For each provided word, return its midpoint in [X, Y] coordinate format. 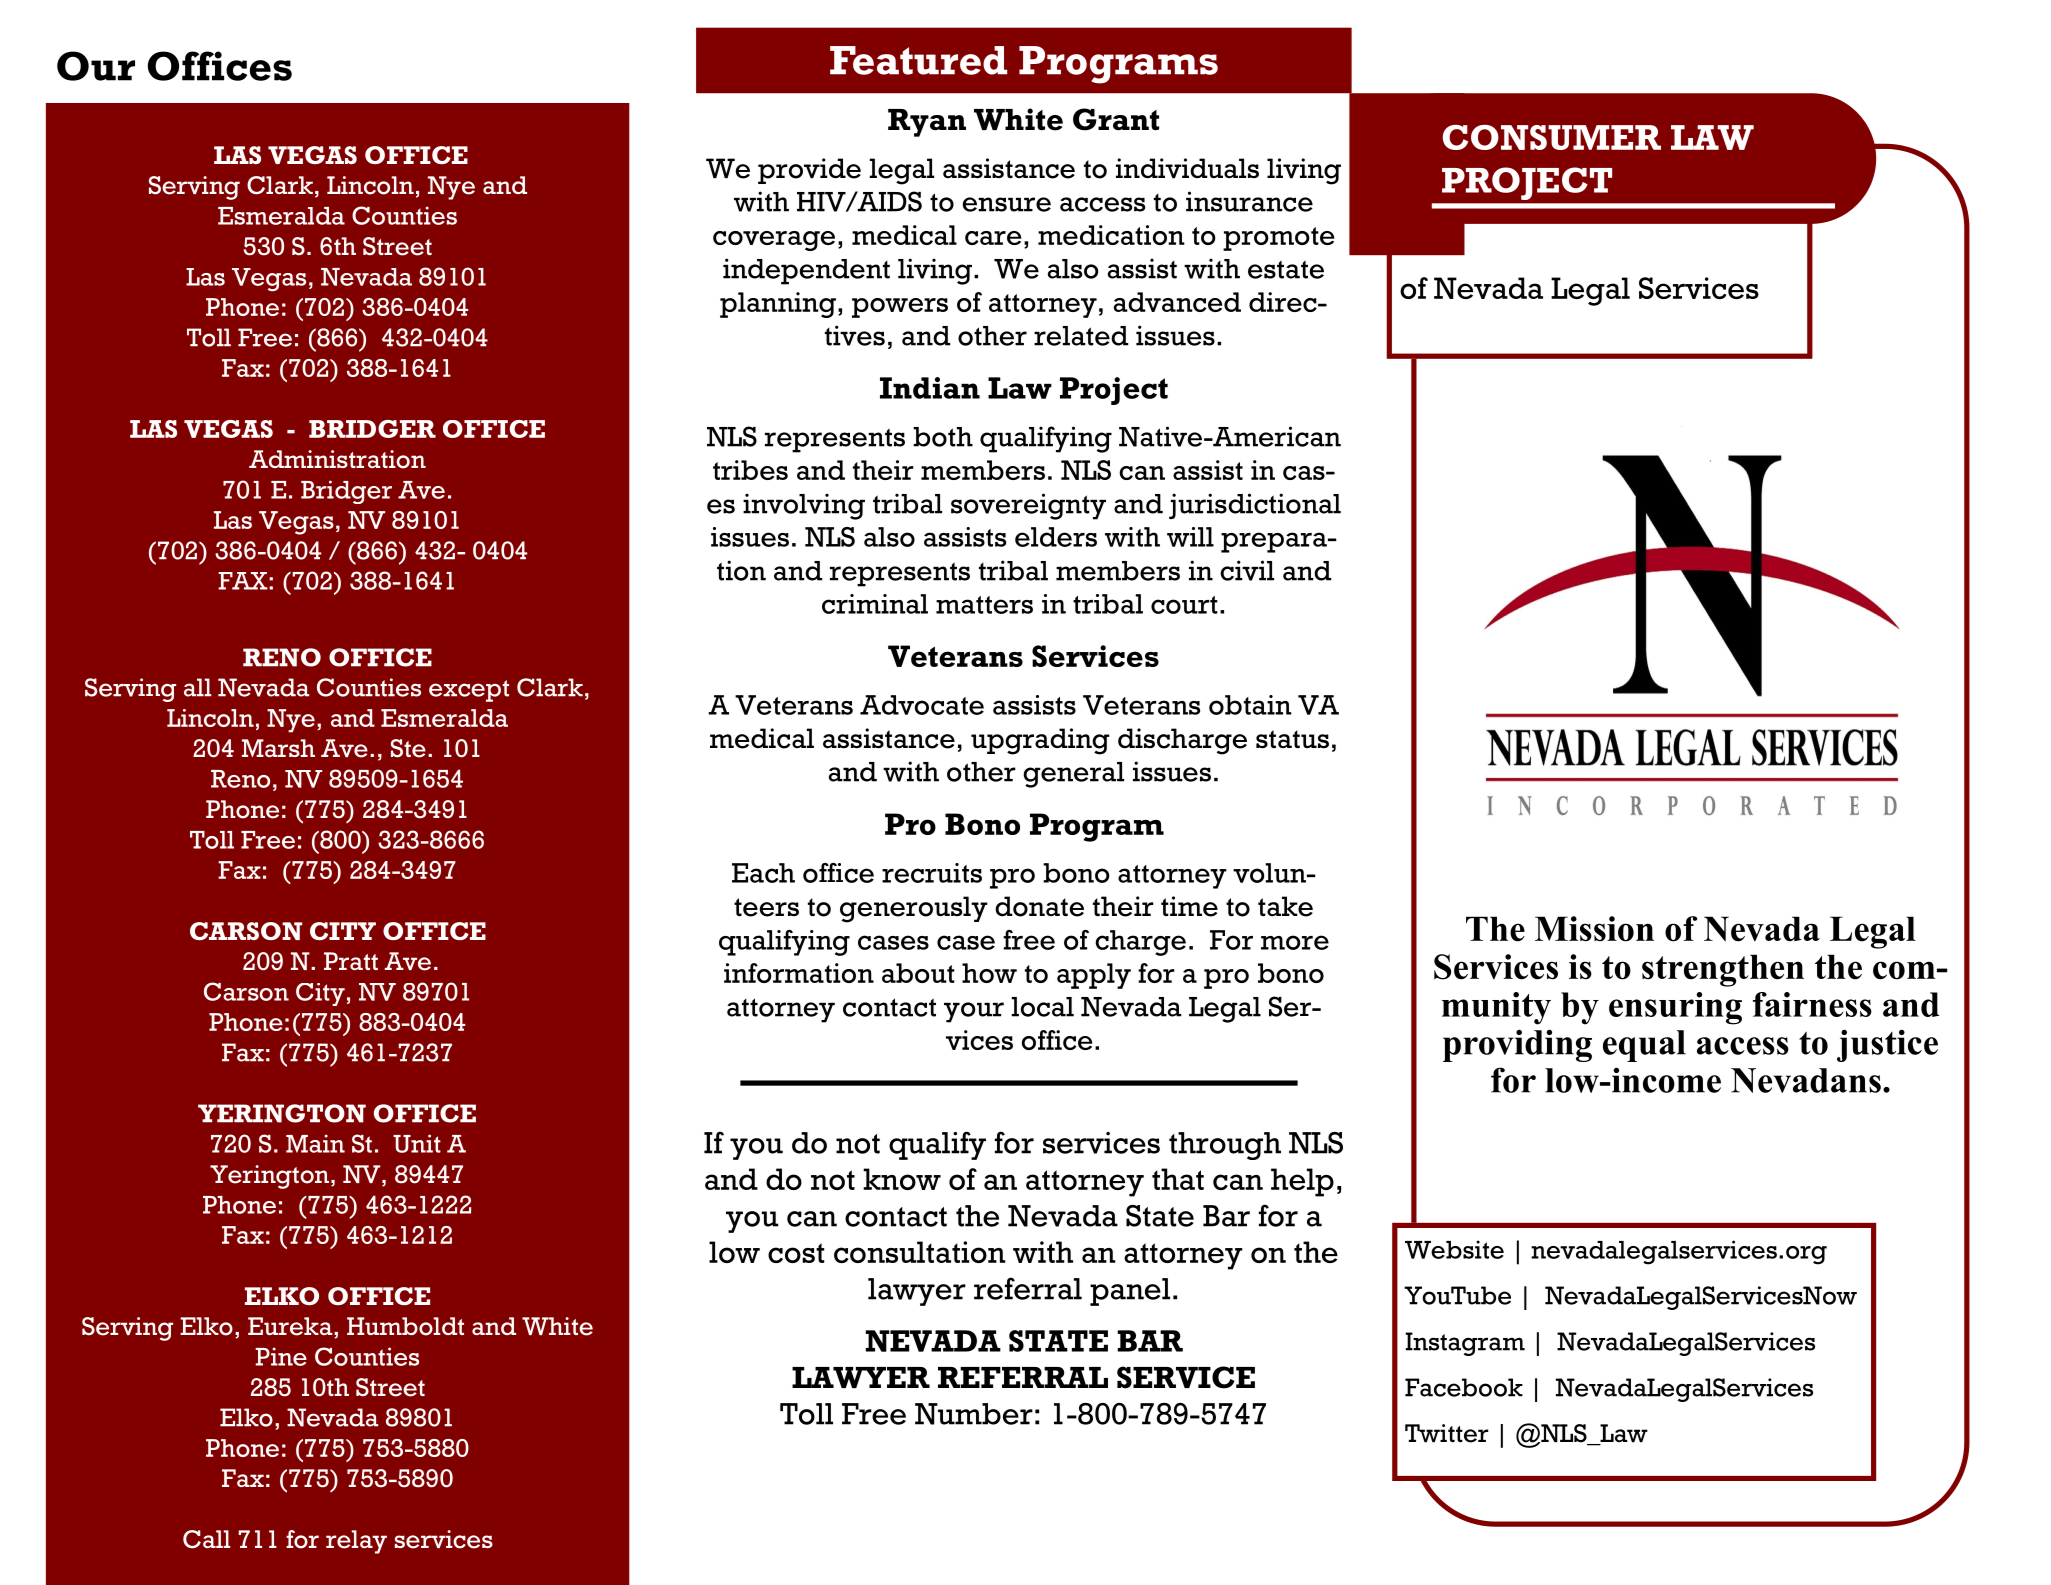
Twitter [1447, 1433]
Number [974, 1414]
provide [809, 171]
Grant [1116, 119]
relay [356, 1542]
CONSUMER [1552, 137]
